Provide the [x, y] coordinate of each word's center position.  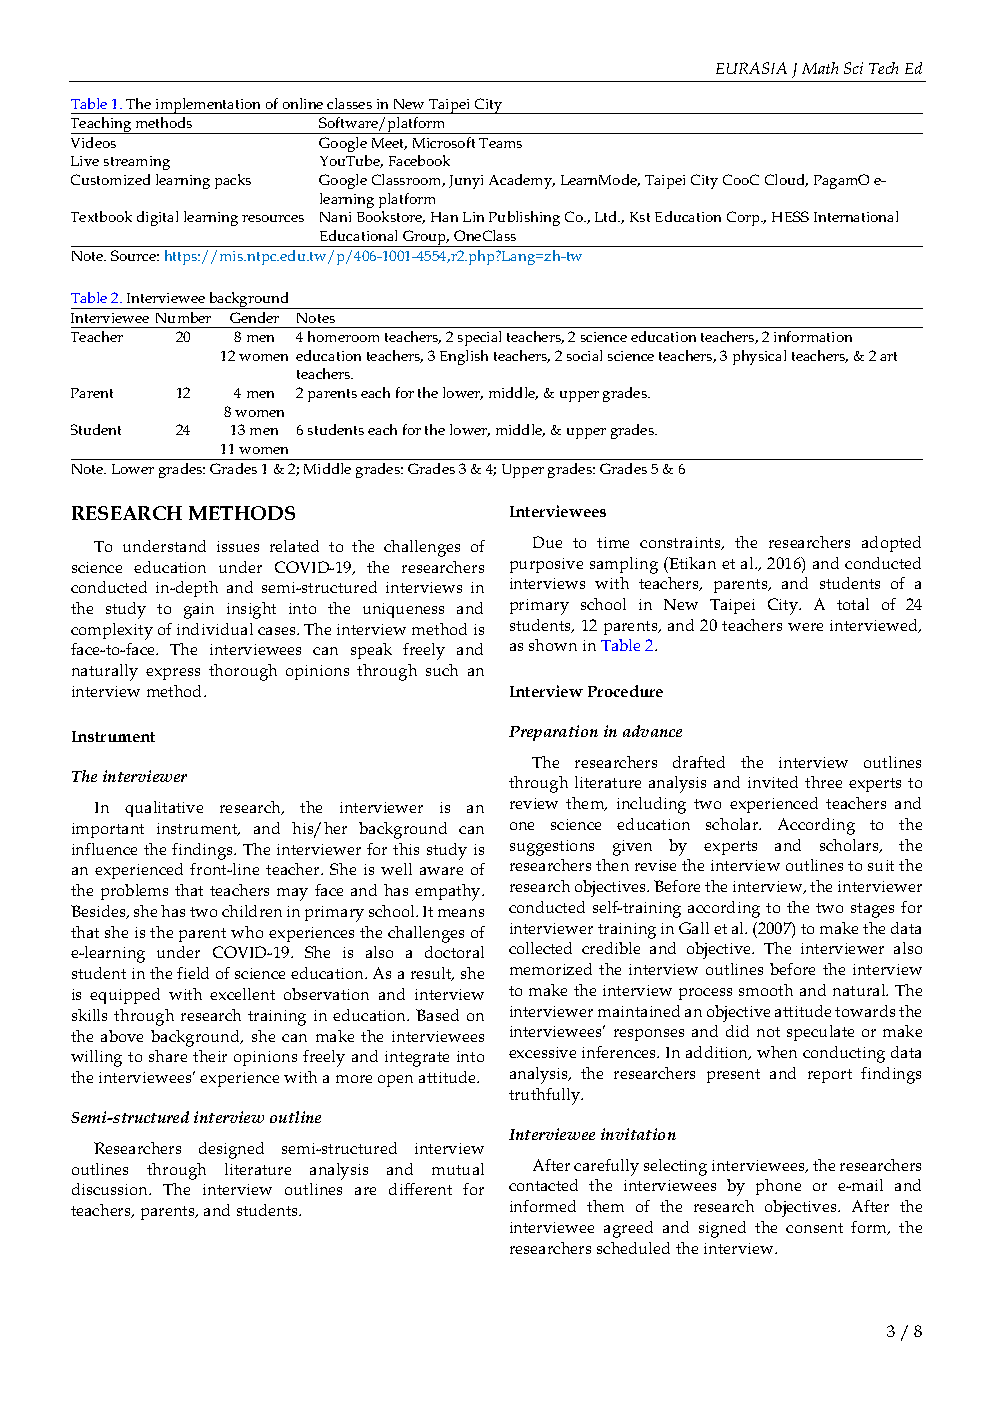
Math [820, 68]
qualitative [164, 809]
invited [773, 782]
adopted [891, 544]
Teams [500, 143]
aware [441, 871]
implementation [209, 106]
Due [547, 542]
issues [238, 546]
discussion [111, 1189]
